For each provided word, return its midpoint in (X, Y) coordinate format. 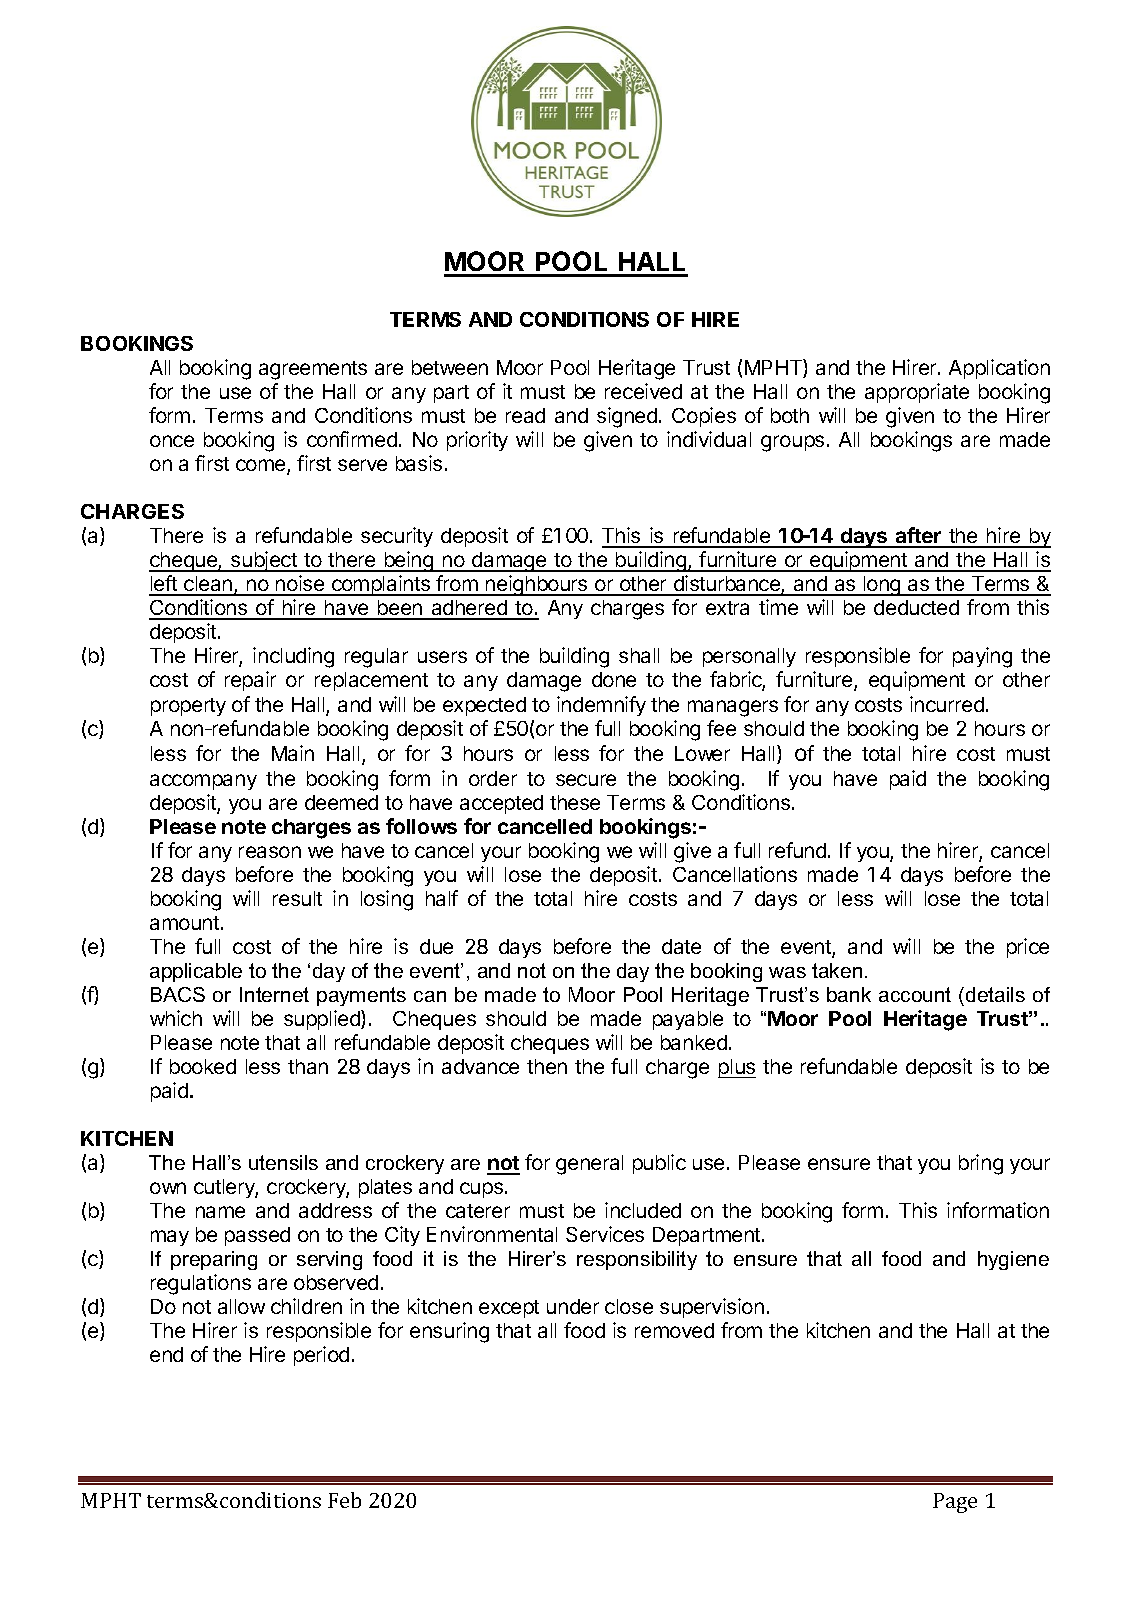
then (547, 1066)
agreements (313, 370)
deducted (916, 607)
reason (270, 852)
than (308, 1066)
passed (257, 1236)
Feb (344, 1500)
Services (605, 1234)
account (915, 994)
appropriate (917, 393)
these (575, 802)
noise (300, 585)
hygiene (1013, 1260)
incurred (947, 704)
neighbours (537, 585)
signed (627, 417)
